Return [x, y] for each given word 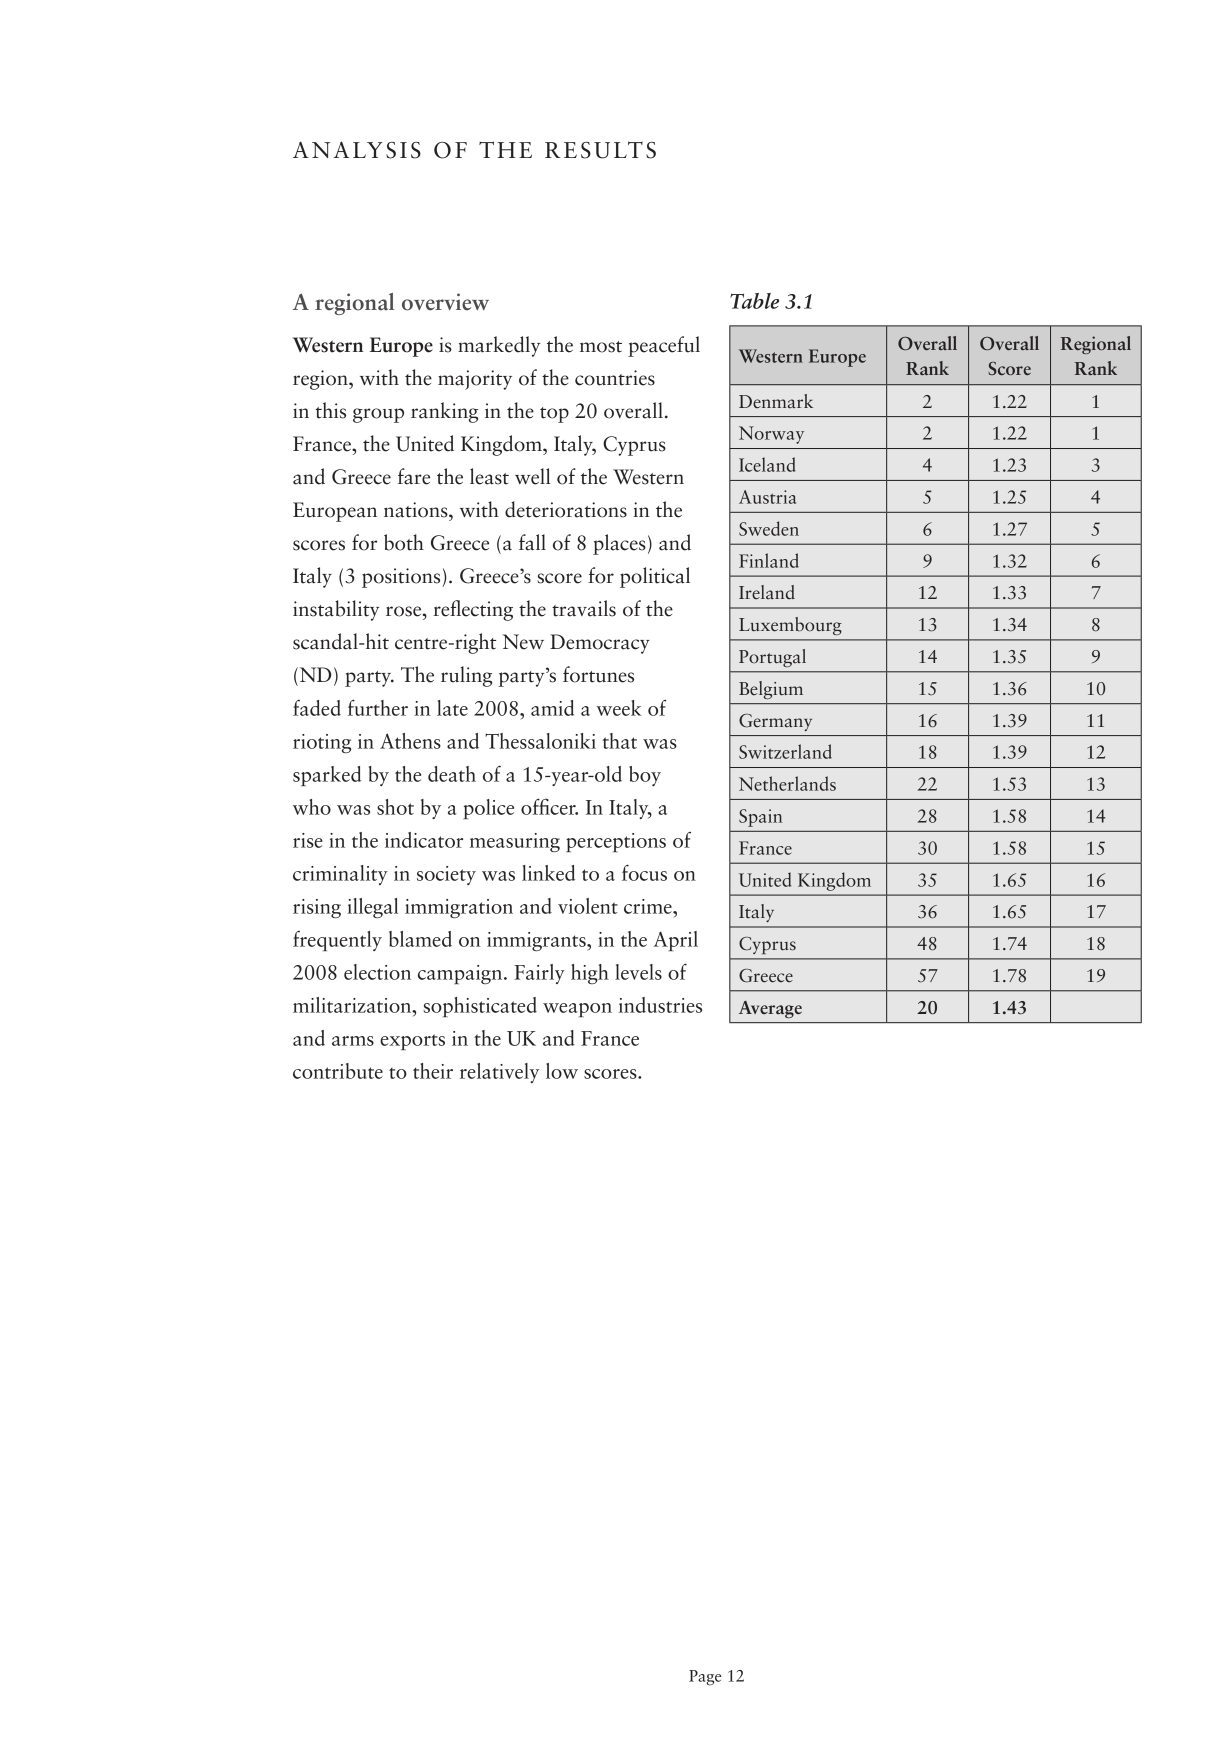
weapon [577, 1010]
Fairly [539, 974]
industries [660, 1005]
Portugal [772, 658]
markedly [499, 346]
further [378, 707]
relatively [499, 1073]
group [378, 415]
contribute [338, 1071]
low [562, 1071]
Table [754, 301]
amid [552, 708]
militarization [353, 1005]
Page [705, 1678]
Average [770, 1009]
